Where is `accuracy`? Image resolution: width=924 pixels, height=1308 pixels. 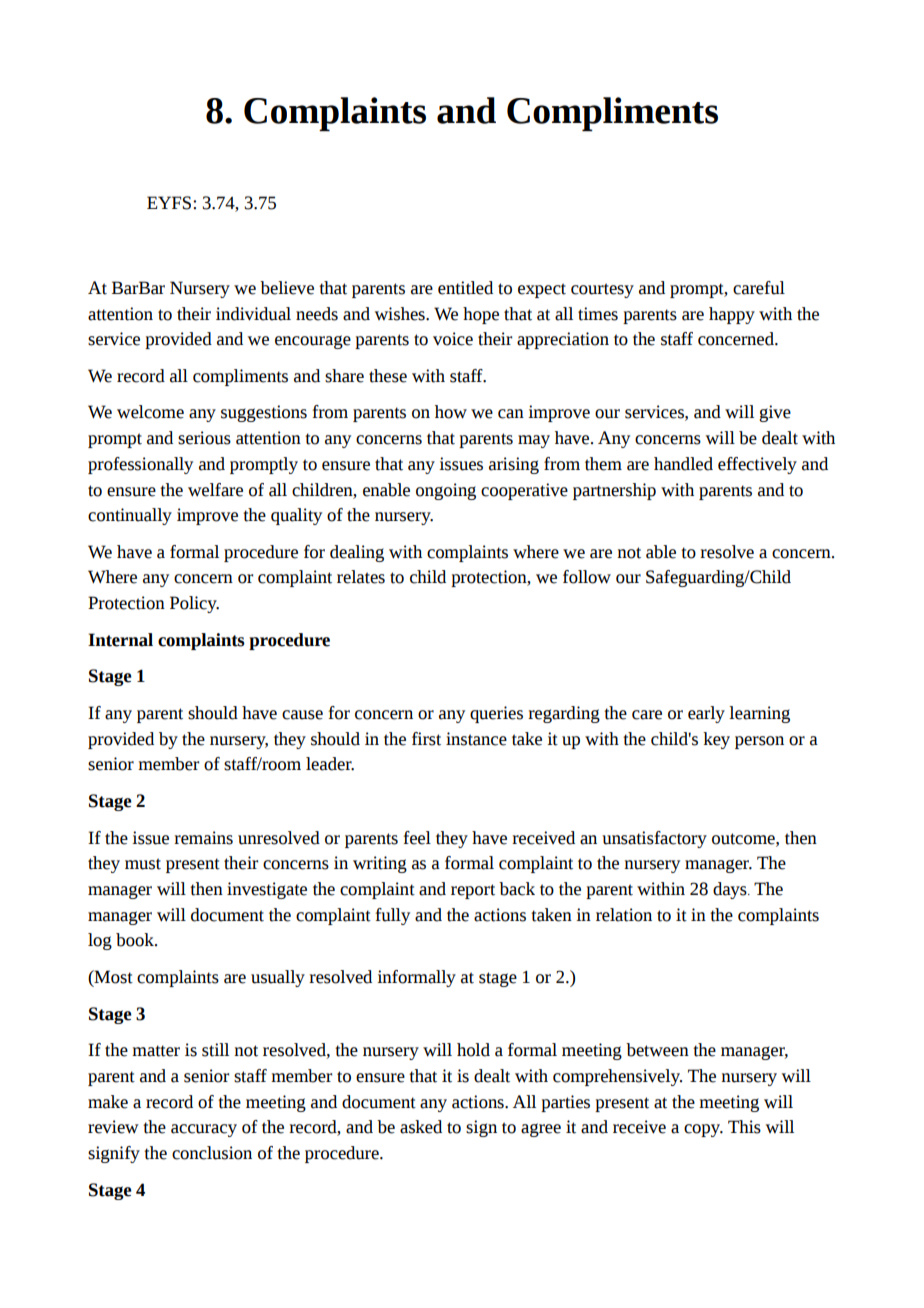 accuracy is located at coordinates (204, 1130).
